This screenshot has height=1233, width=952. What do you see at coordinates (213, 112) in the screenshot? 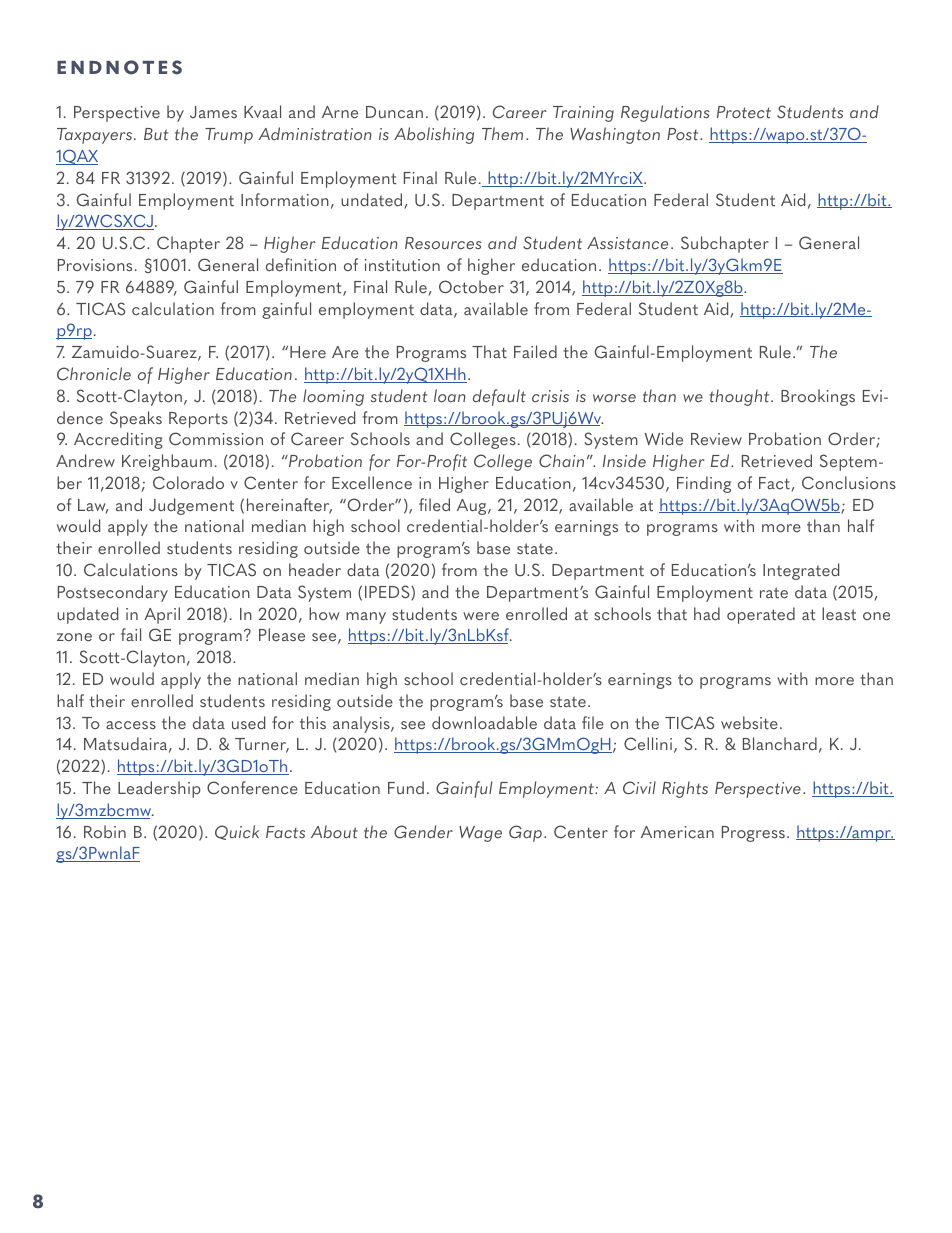
I see `James` at bounding box center [213, 112].
